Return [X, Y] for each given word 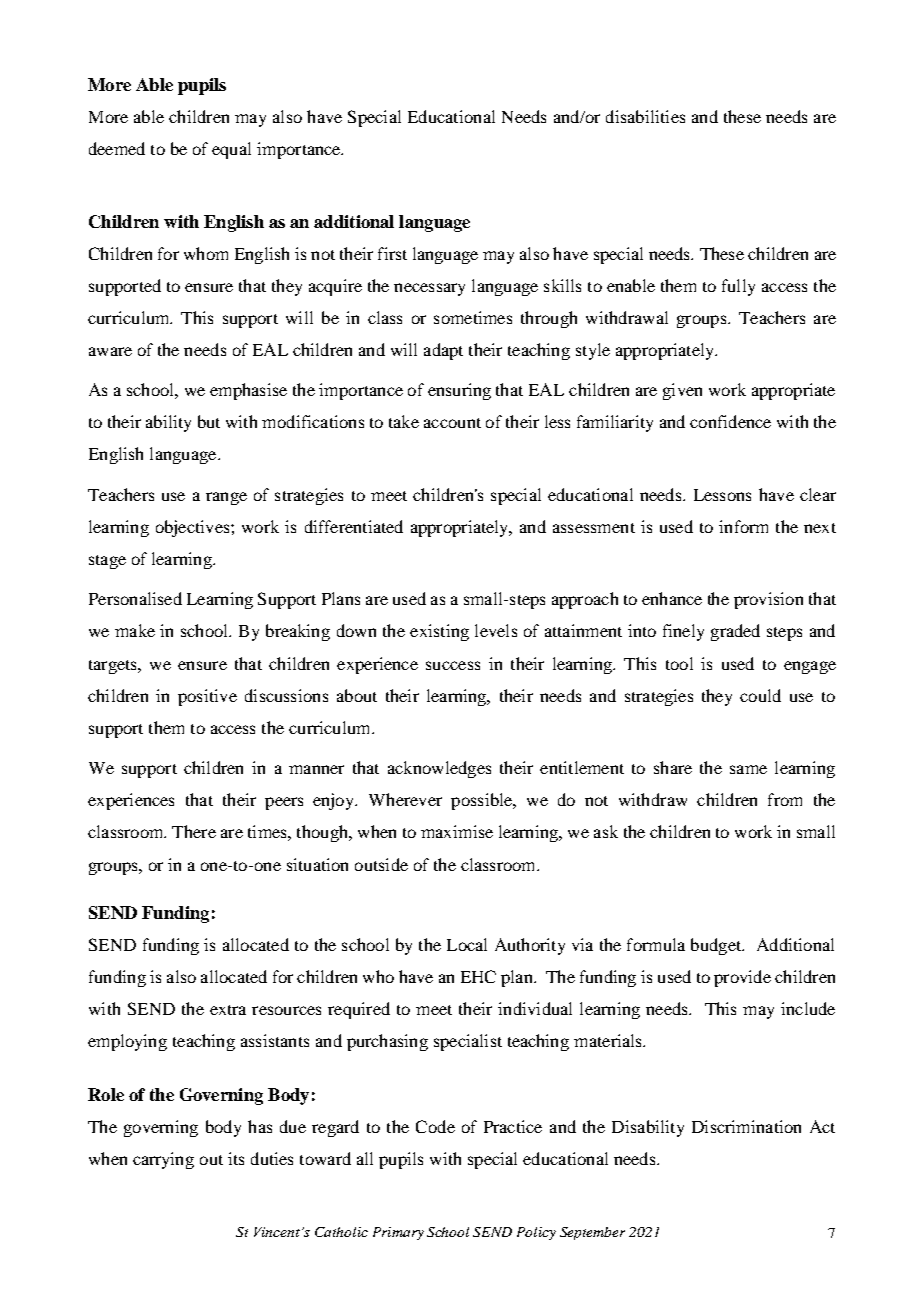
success [453, 665]
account [452, 423]
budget [717, 946]
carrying [163, 1160]
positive [207, 697]
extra [228, 1010]
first [392, 253]
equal [231, 150]
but [209, 421]
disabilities [645, 116]
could [760, 695]
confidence [730, 421]
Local [467, 944]
